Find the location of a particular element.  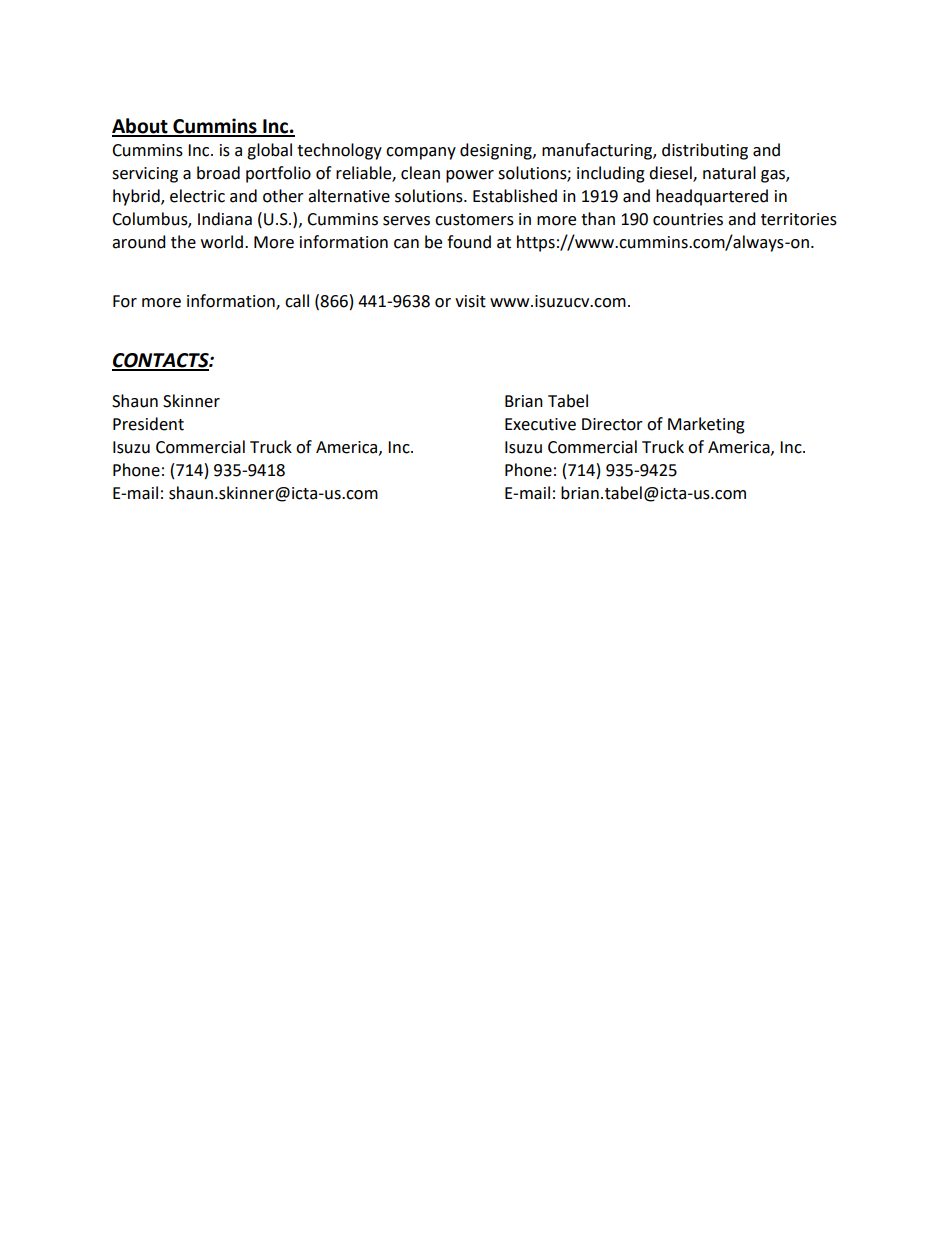

countries is located at coordinates (688, 219).
